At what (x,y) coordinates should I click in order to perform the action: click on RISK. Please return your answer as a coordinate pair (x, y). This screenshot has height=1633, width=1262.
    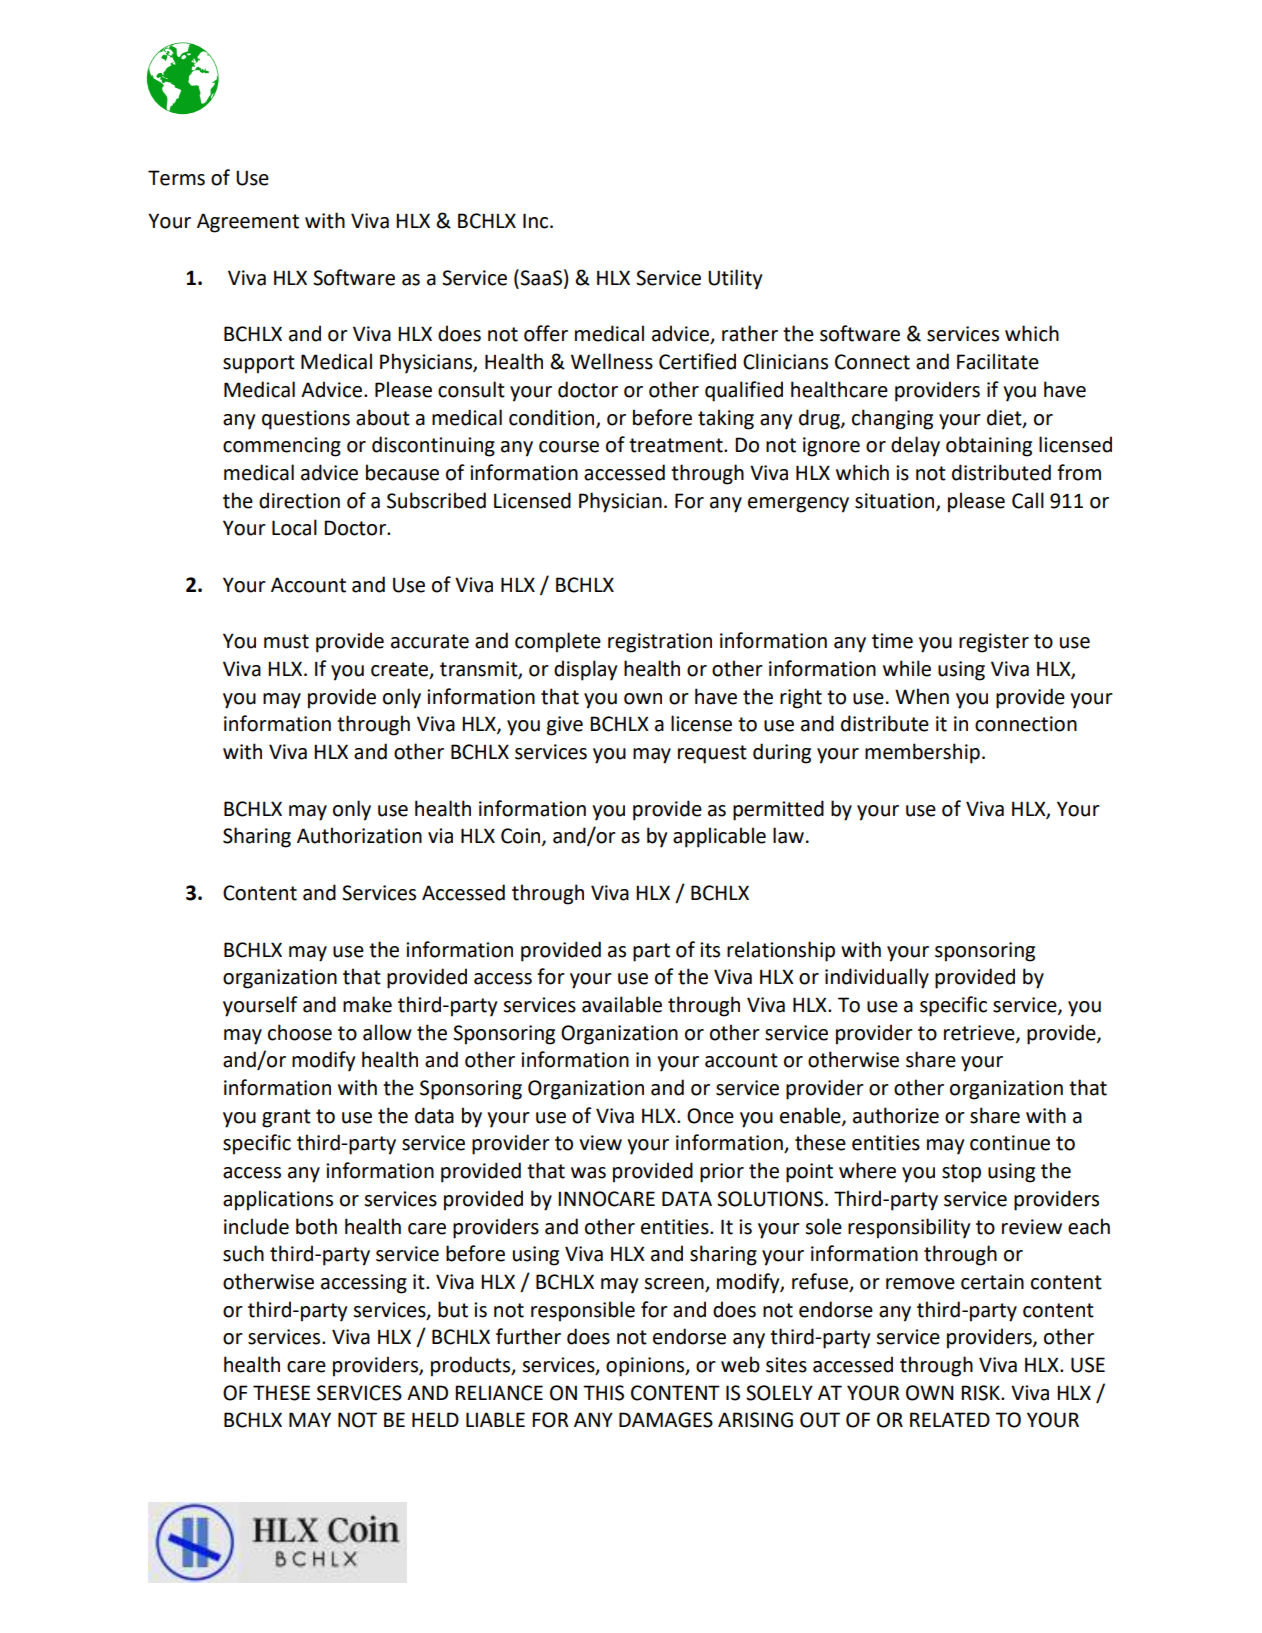
    Looking at the image, I should click on (981, 1393).
